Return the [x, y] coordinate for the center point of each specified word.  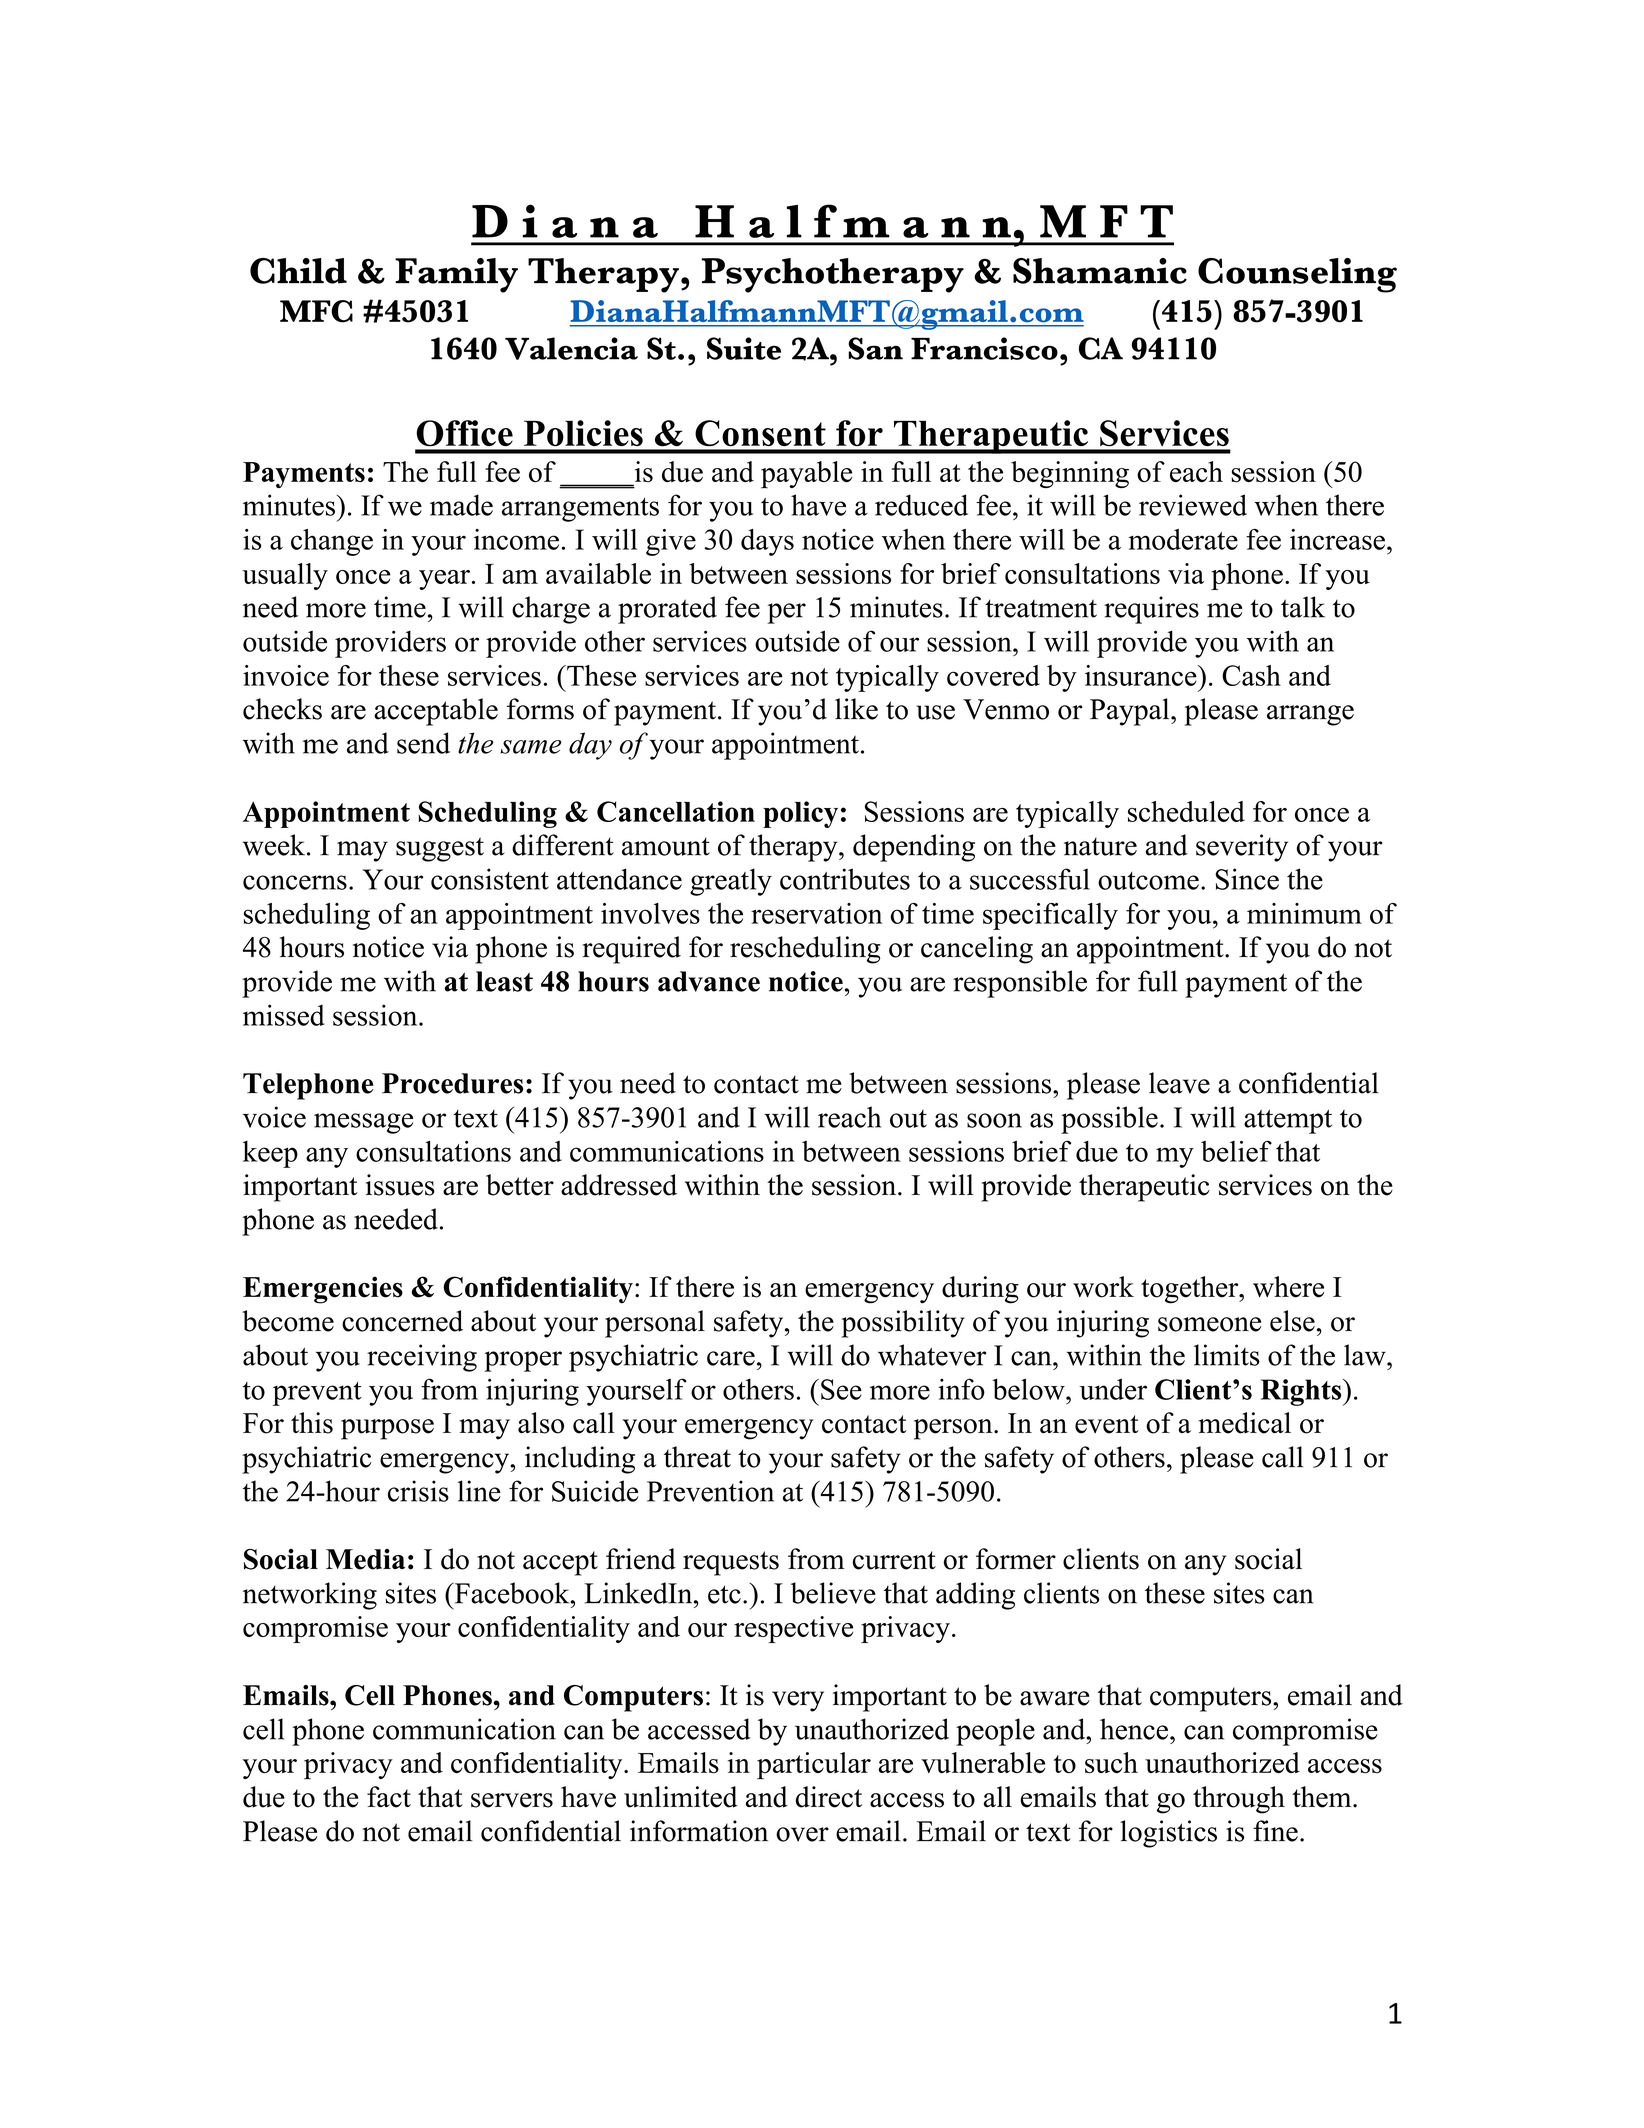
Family [456, 275]
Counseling [1297, 275]
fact [389, 1797]
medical [1245, 1423]
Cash [1251, 675]
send [423, 743]
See [841, 1389]
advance [709, 981]
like [856, 709]
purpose [387, 1429]
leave [1179, 1083]
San [875, 348]
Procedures [452, 1083]
